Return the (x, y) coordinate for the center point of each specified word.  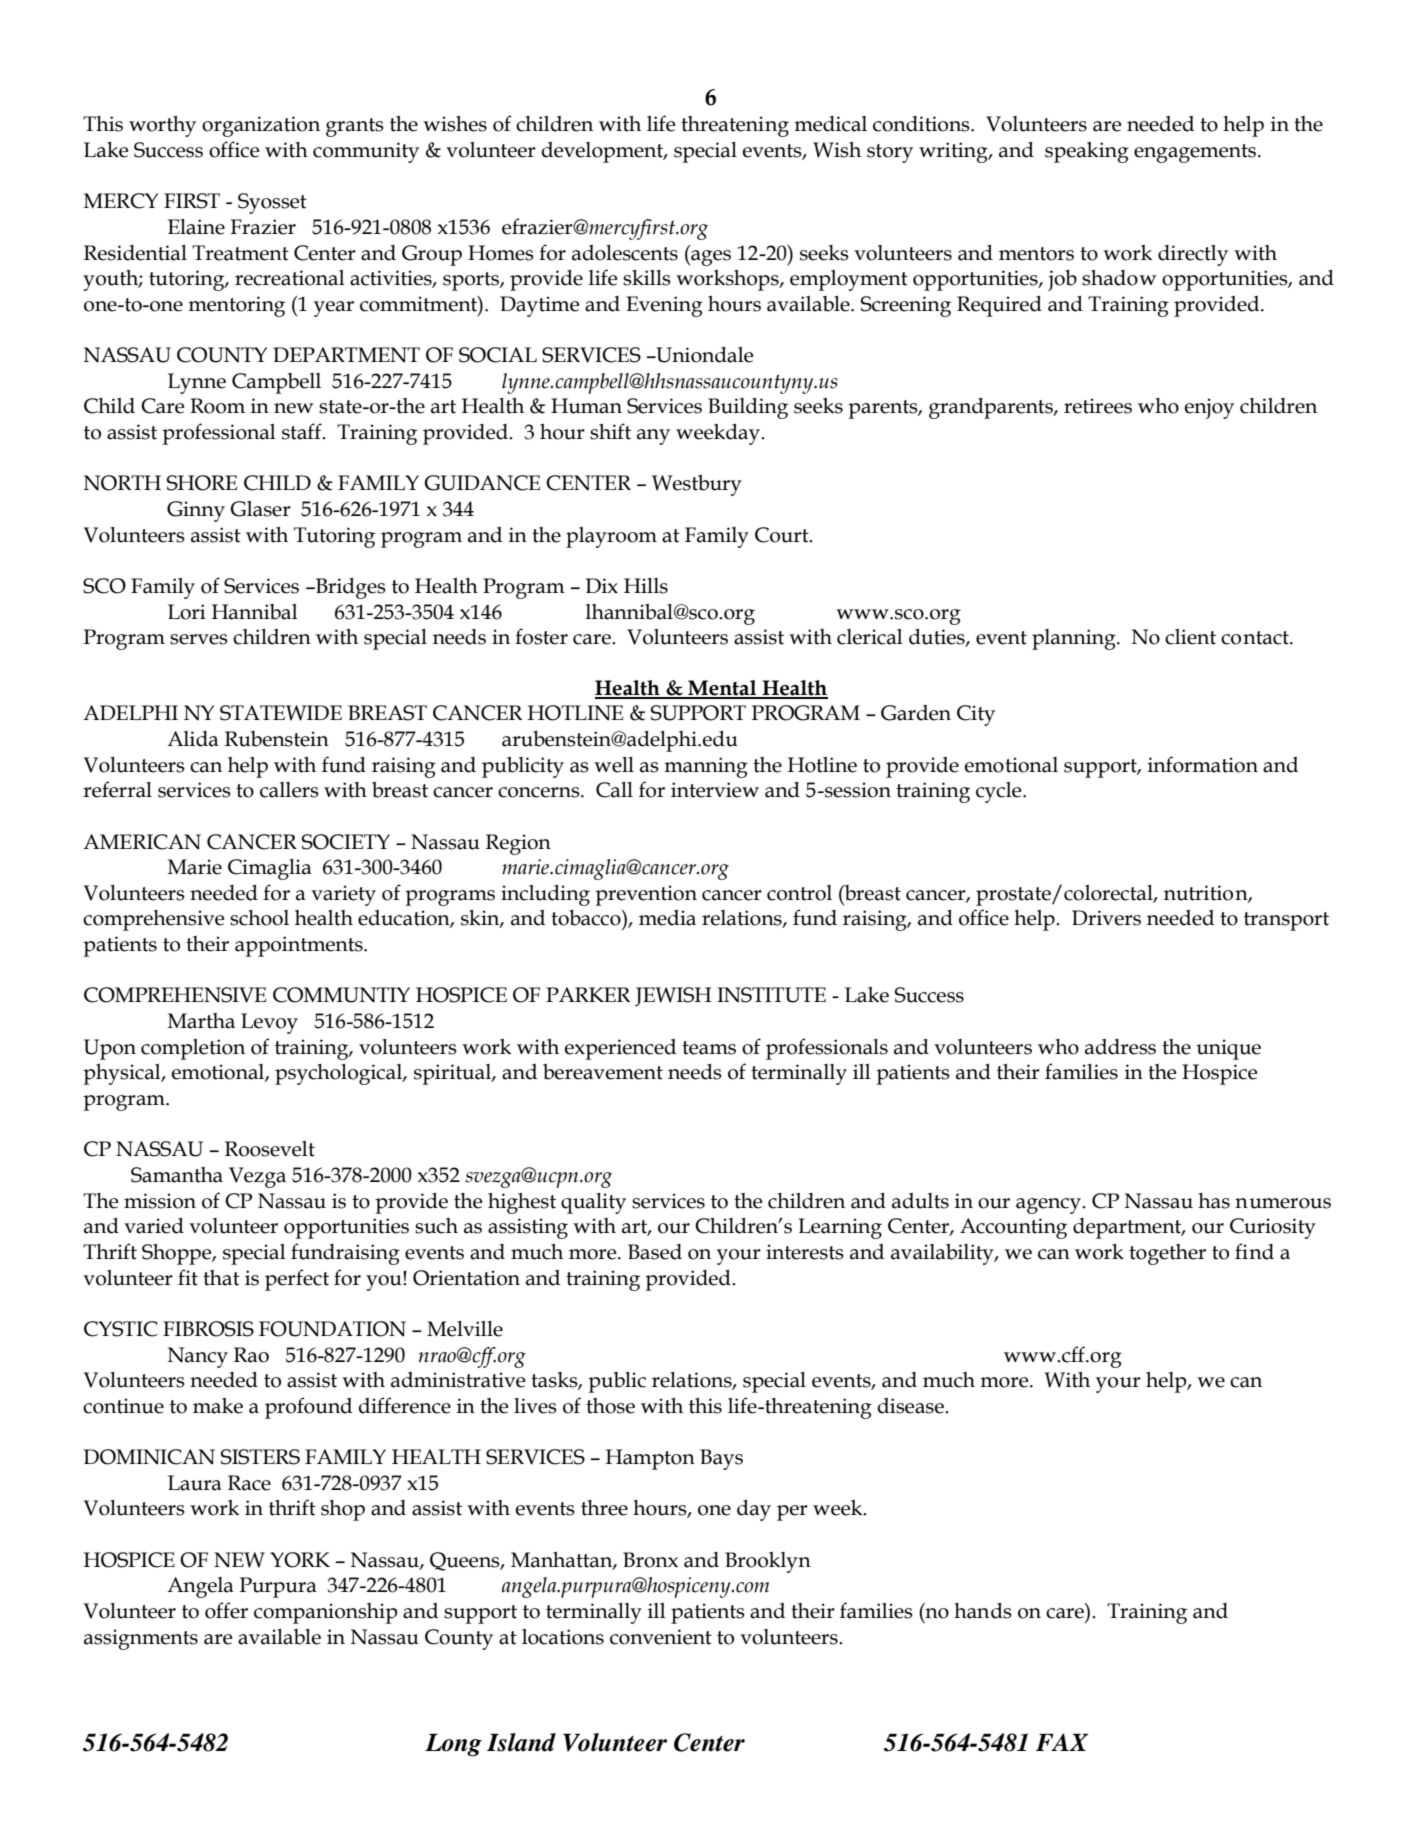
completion (193, 1049)
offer (226, 1610)
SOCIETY (346, 842)
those (610, 1406)
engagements (1195, 153)
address (1120, 1047)
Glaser (261, 509)
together (1167, 1254)
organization (261, 126)
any (653, 437)
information (1203, 764)
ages (710, 258)
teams (709, 1048)
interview (715, 790)
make (218, 1406)
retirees (1098, 406)
